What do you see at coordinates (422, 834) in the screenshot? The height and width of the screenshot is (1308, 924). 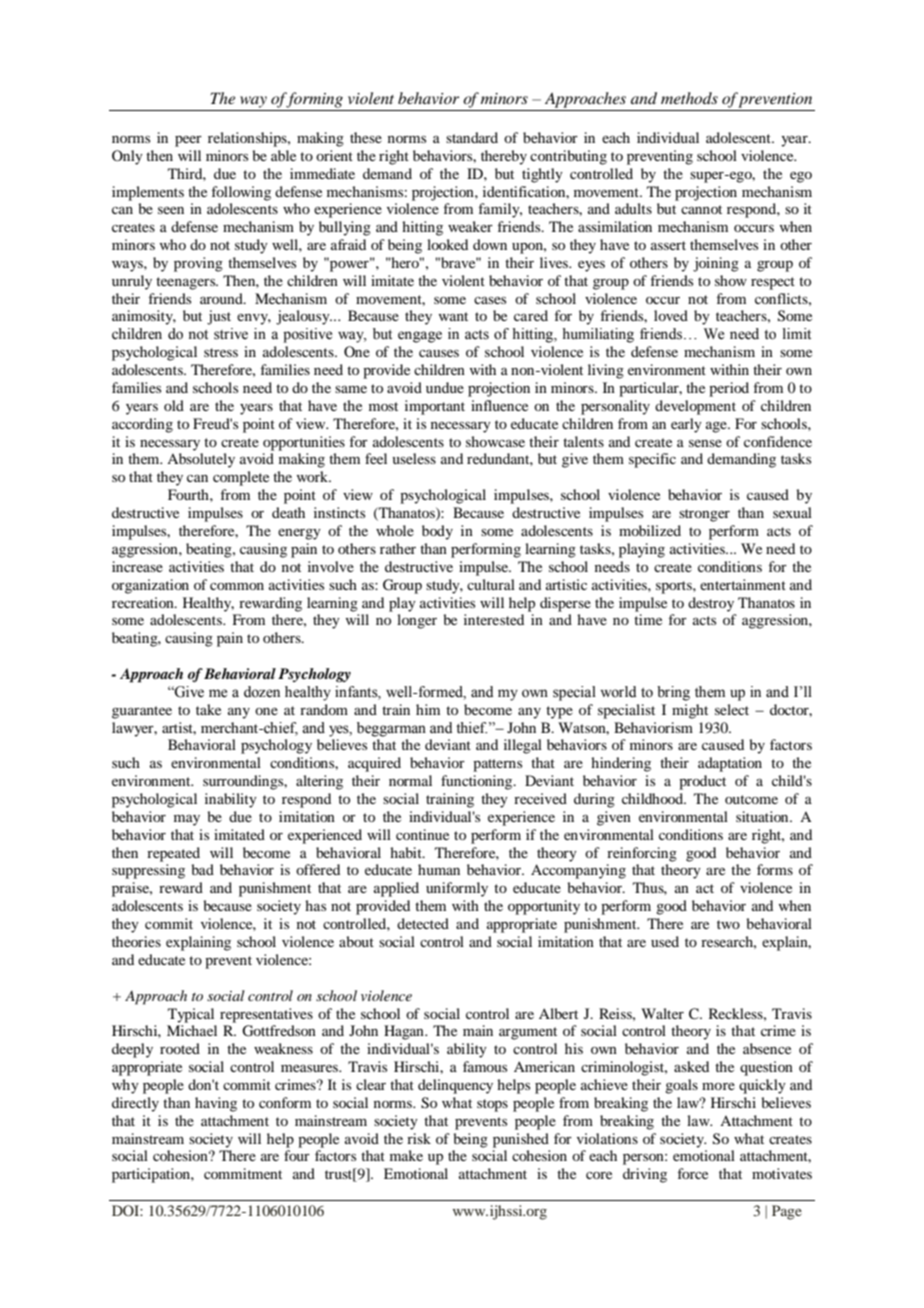 I see `continue` at bounding box center [422, 834].
